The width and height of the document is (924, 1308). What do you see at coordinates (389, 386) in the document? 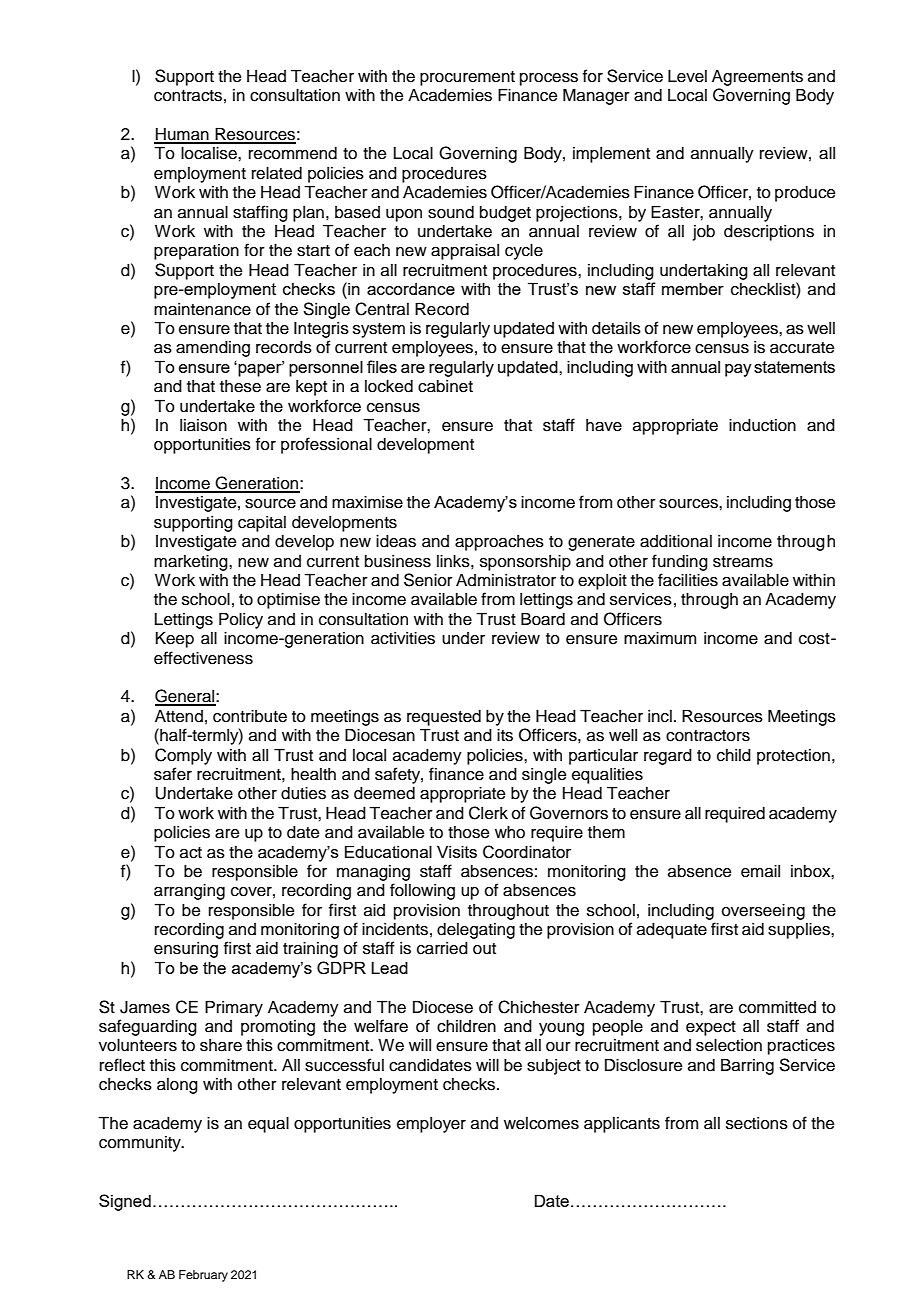
I see `locked` at bounding box center [389, 386].
